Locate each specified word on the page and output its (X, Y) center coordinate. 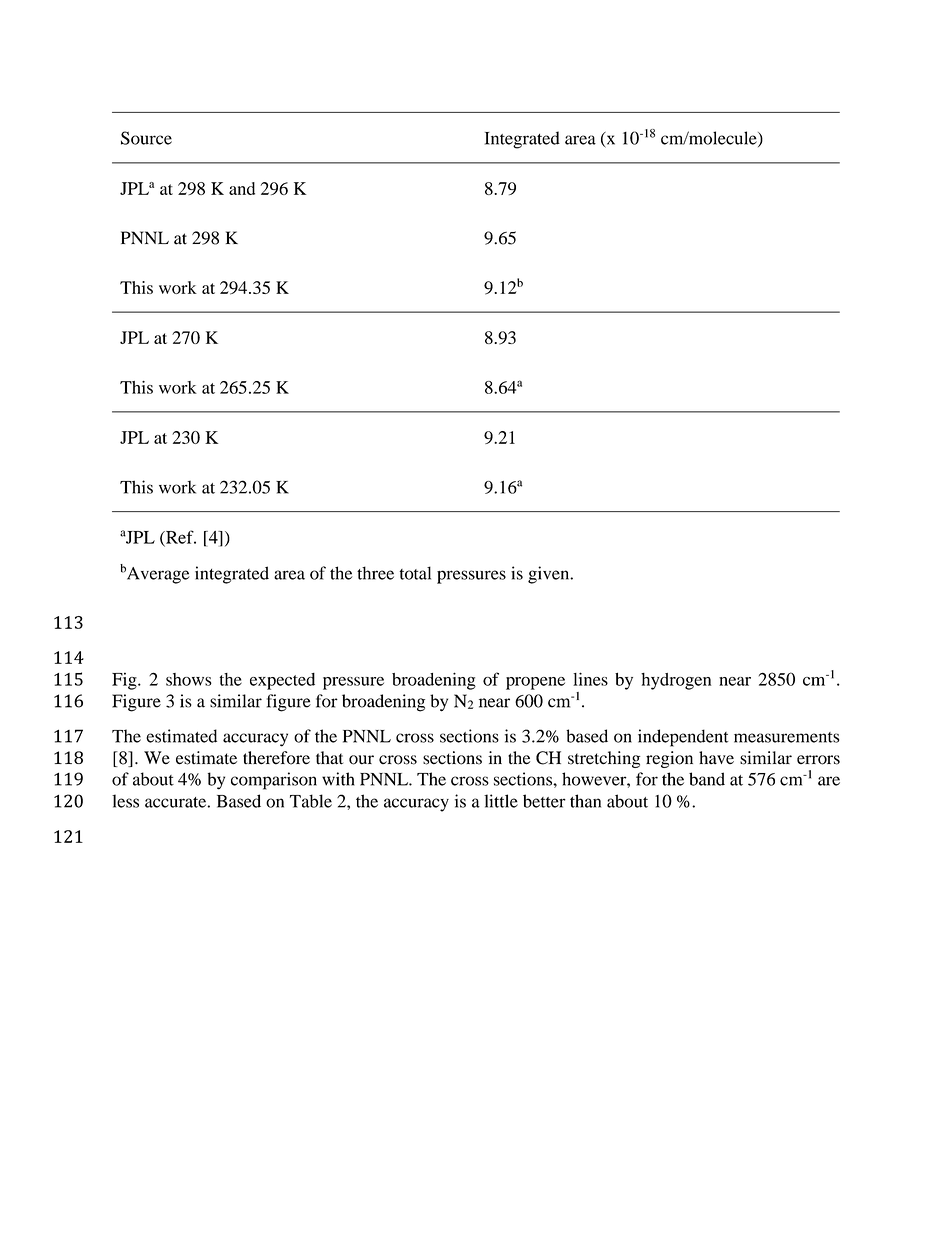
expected (282, 681)
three (375, 573)
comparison (274, 781)
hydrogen (676, 681)
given (550, 575)
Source (146, 138)
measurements (786, 737)
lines (590, 679)
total (415, 573)
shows (189, 679)
